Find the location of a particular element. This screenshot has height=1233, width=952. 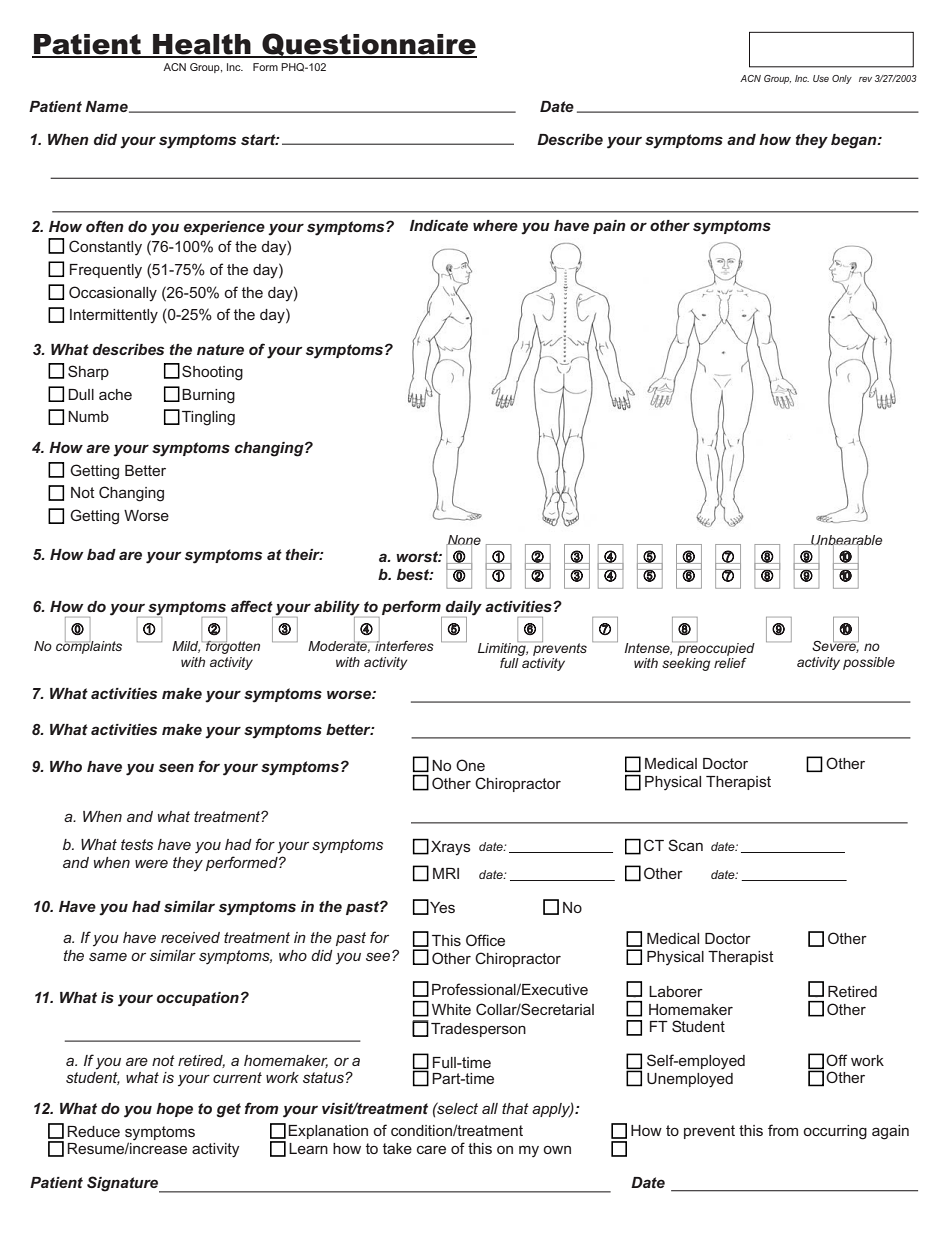

Questionnaire is located at coordinates (368, 45).
